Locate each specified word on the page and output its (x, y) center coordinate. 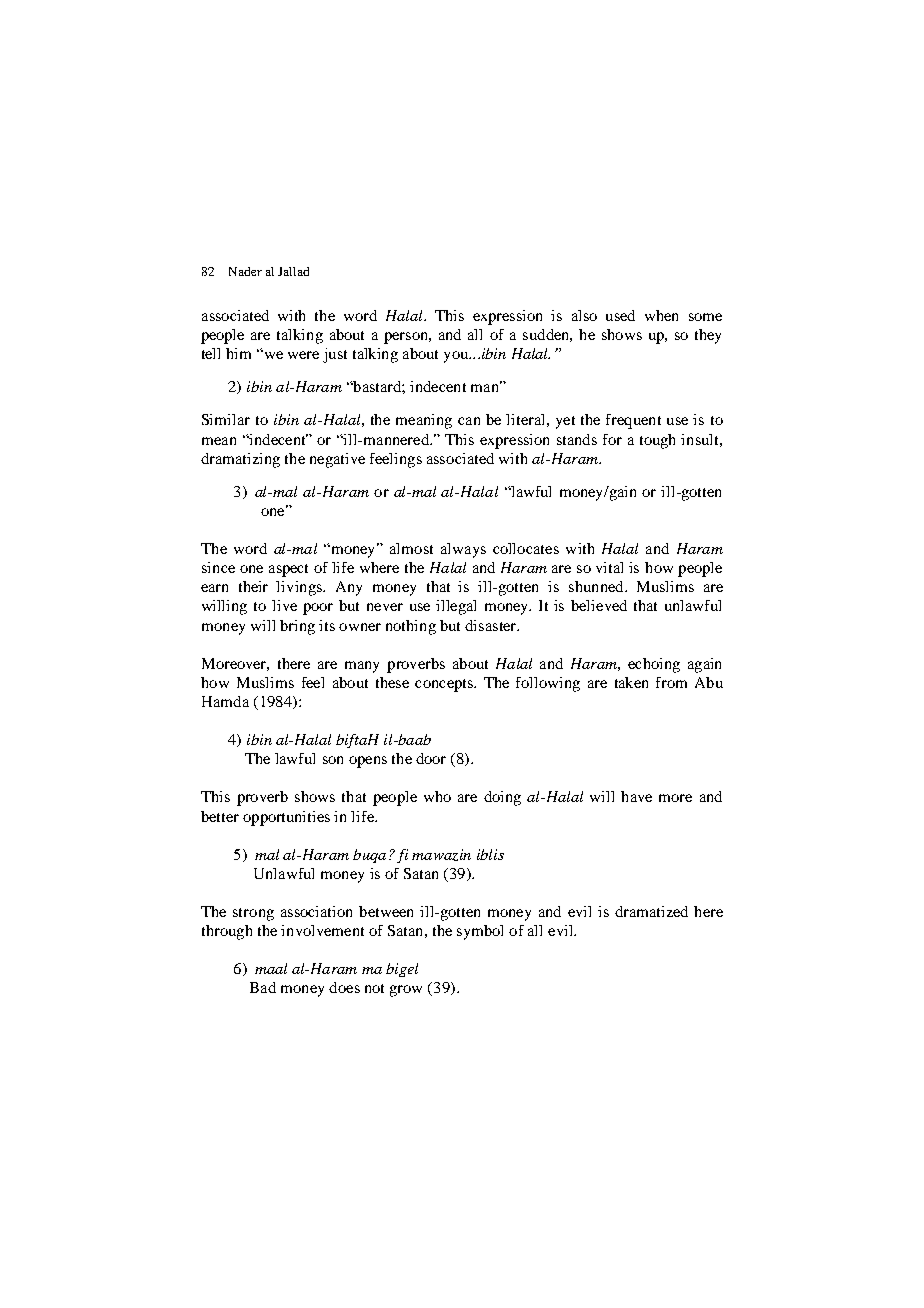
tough (657, 441)
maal (271, 968)
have (636, 796)
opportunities (286, 818)
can (469, 421)
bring (297, 627)
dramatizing (240, 460)
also (584, 315)
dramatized (651, 911)
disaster (492, 625)
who (437, 796)
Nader (245, 271)
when (661, 315)
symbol (480, 932)
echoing (654, 665)
